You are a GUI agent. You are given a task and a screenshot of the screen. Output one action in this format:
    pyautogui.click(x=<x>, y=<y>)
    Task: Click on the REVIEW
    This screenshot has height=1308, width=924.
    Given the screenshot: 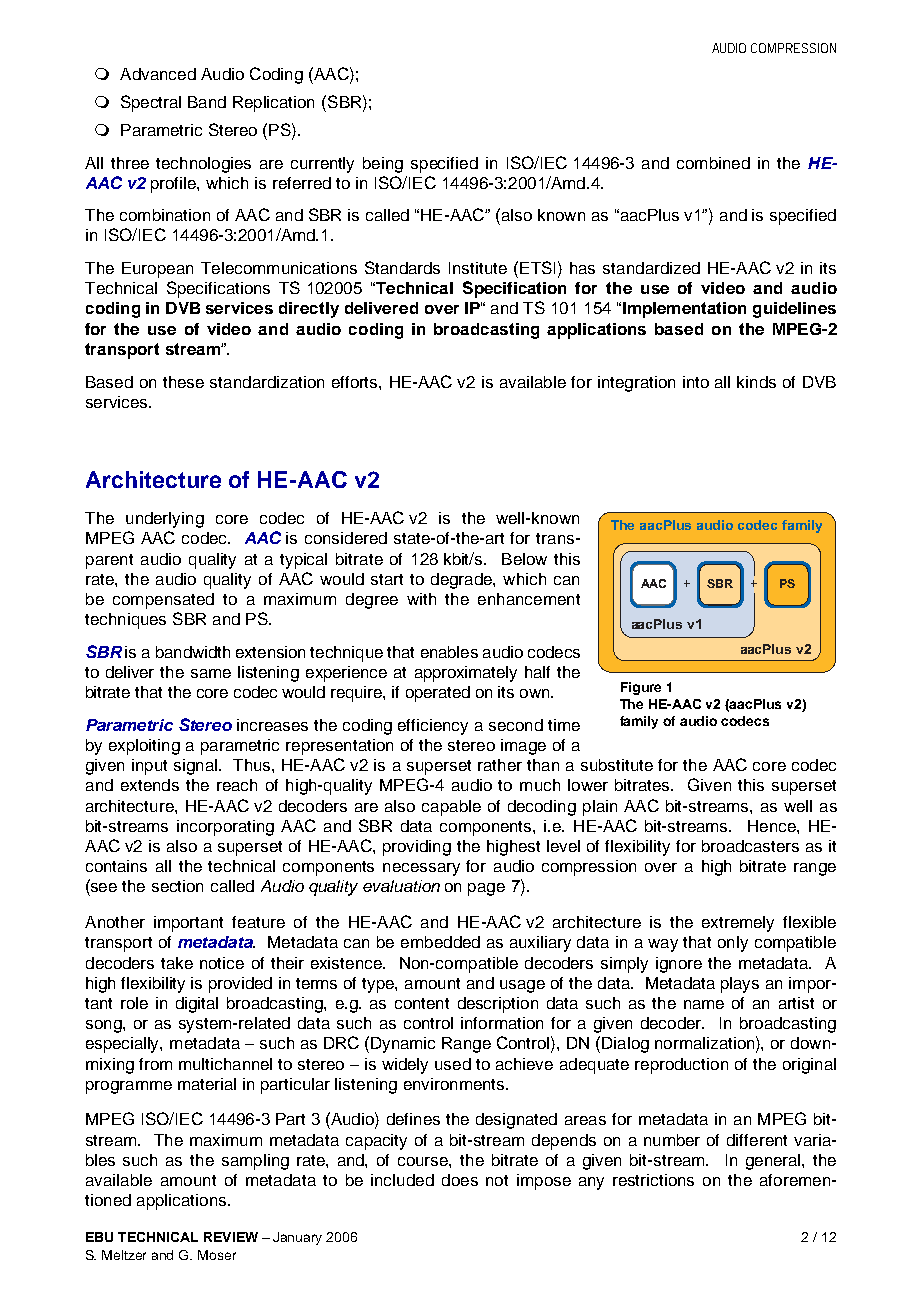 What is the action you would take?
    pyautogui.click(x=231, y=1237)
